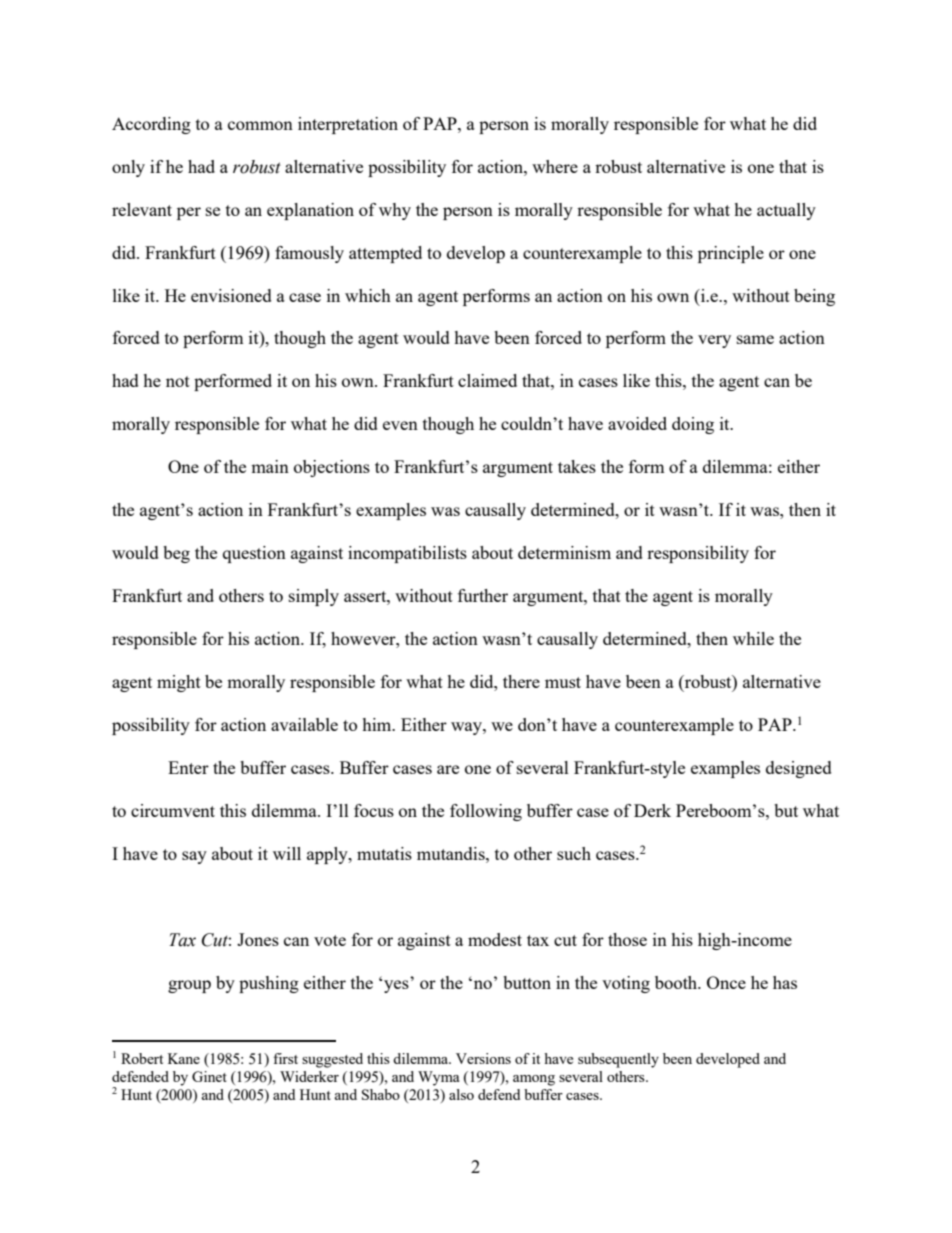 This screenshot has width=952, height=1233. I want to click on Versions, so click(483, 1058).
